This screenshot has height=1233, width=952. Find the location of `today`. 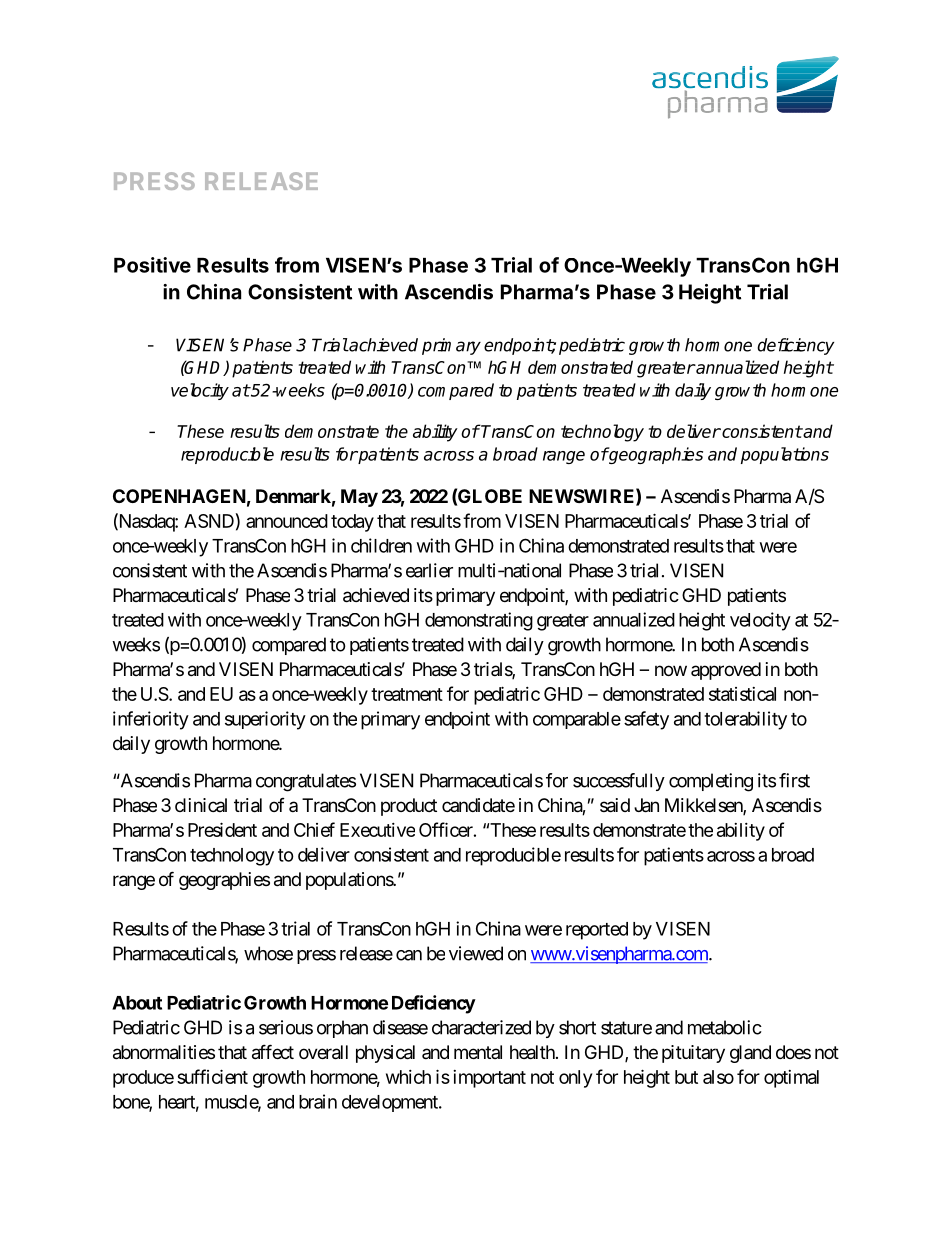

today is located at coordinates (352, 523).
